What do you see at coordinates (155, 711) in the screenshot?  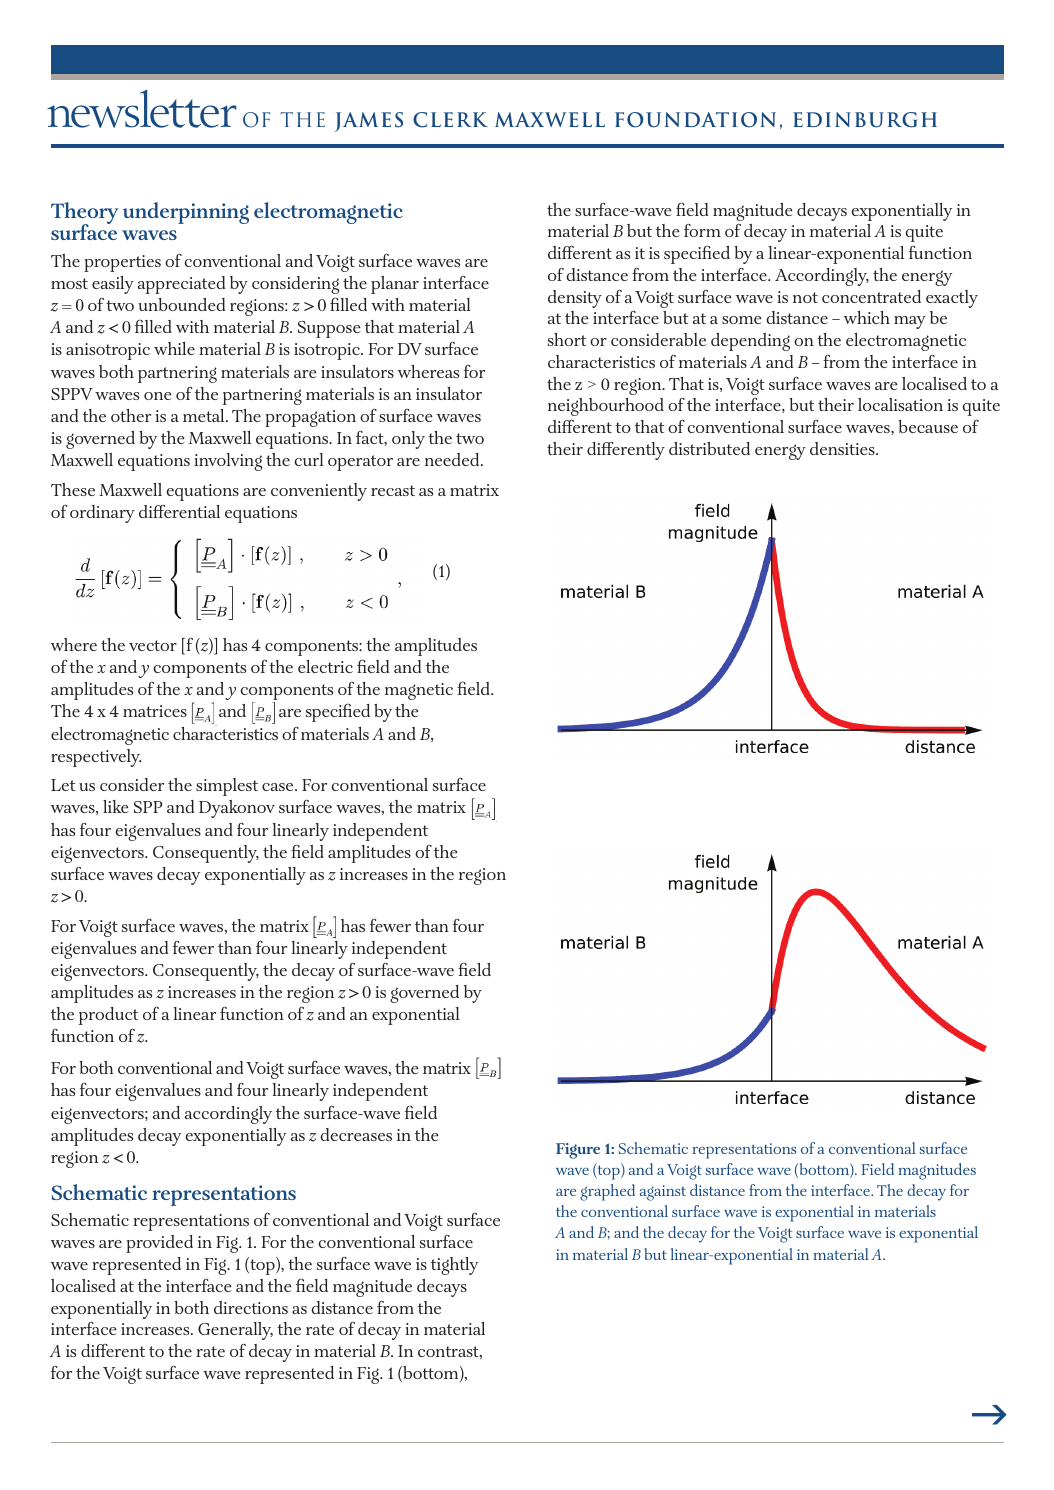 I see `matrices` at bounding box center [155, 711].
